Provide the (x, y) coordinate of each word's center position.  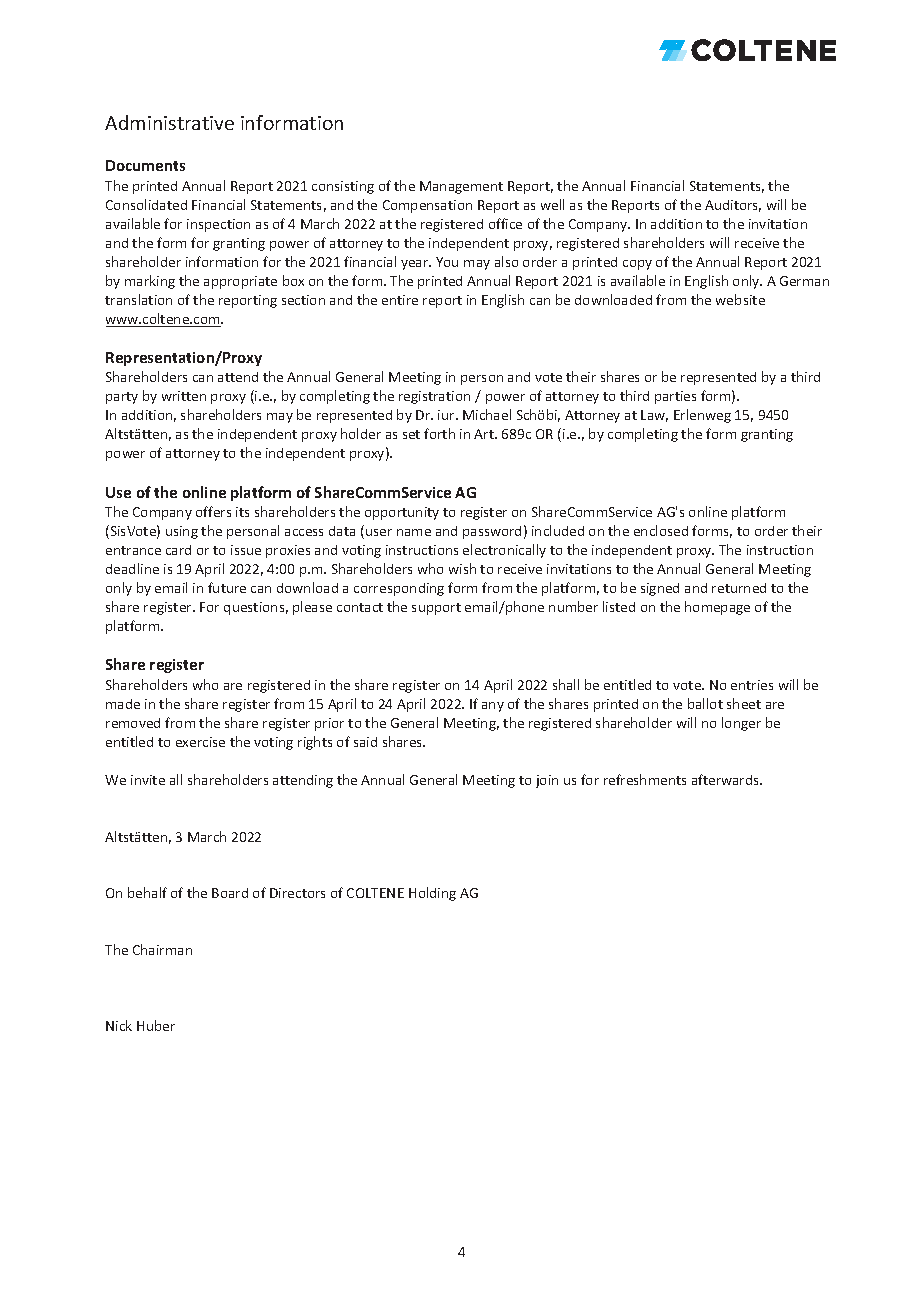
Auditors (733, 206)
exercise (200, 742)
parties (675, 397)
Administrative (169, 122)
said (365, 742)
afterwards (726, 779)
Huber (156, 1025)
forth (439, 433)
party (122, 398)
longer (741, 724)
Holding (432, 894)
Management (461, 187)
